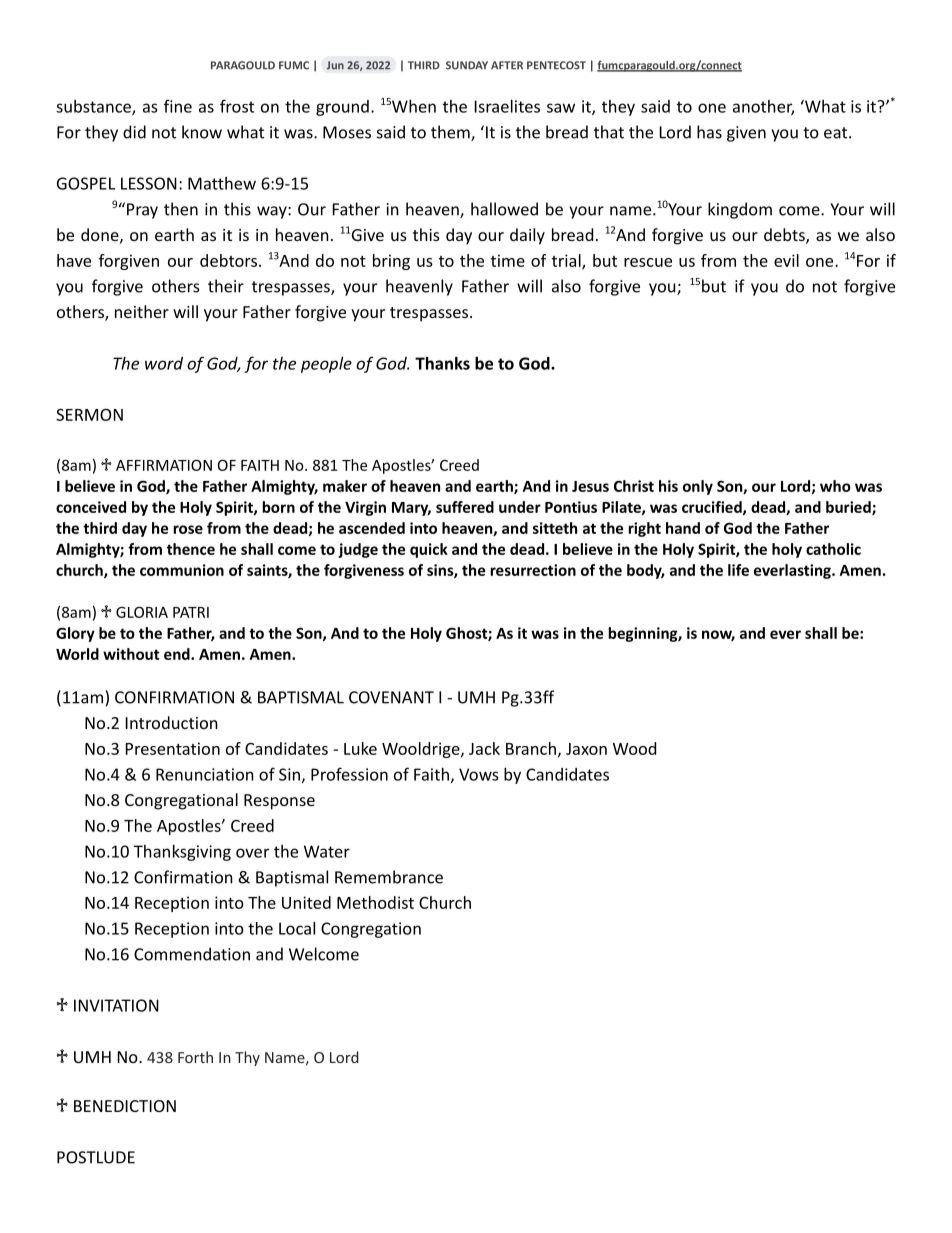 This screenshot has width=952, height=1233. What do you see at coordinates (763, 107) in the screenshot?
I see `another` at bounding box center [763, 107].
